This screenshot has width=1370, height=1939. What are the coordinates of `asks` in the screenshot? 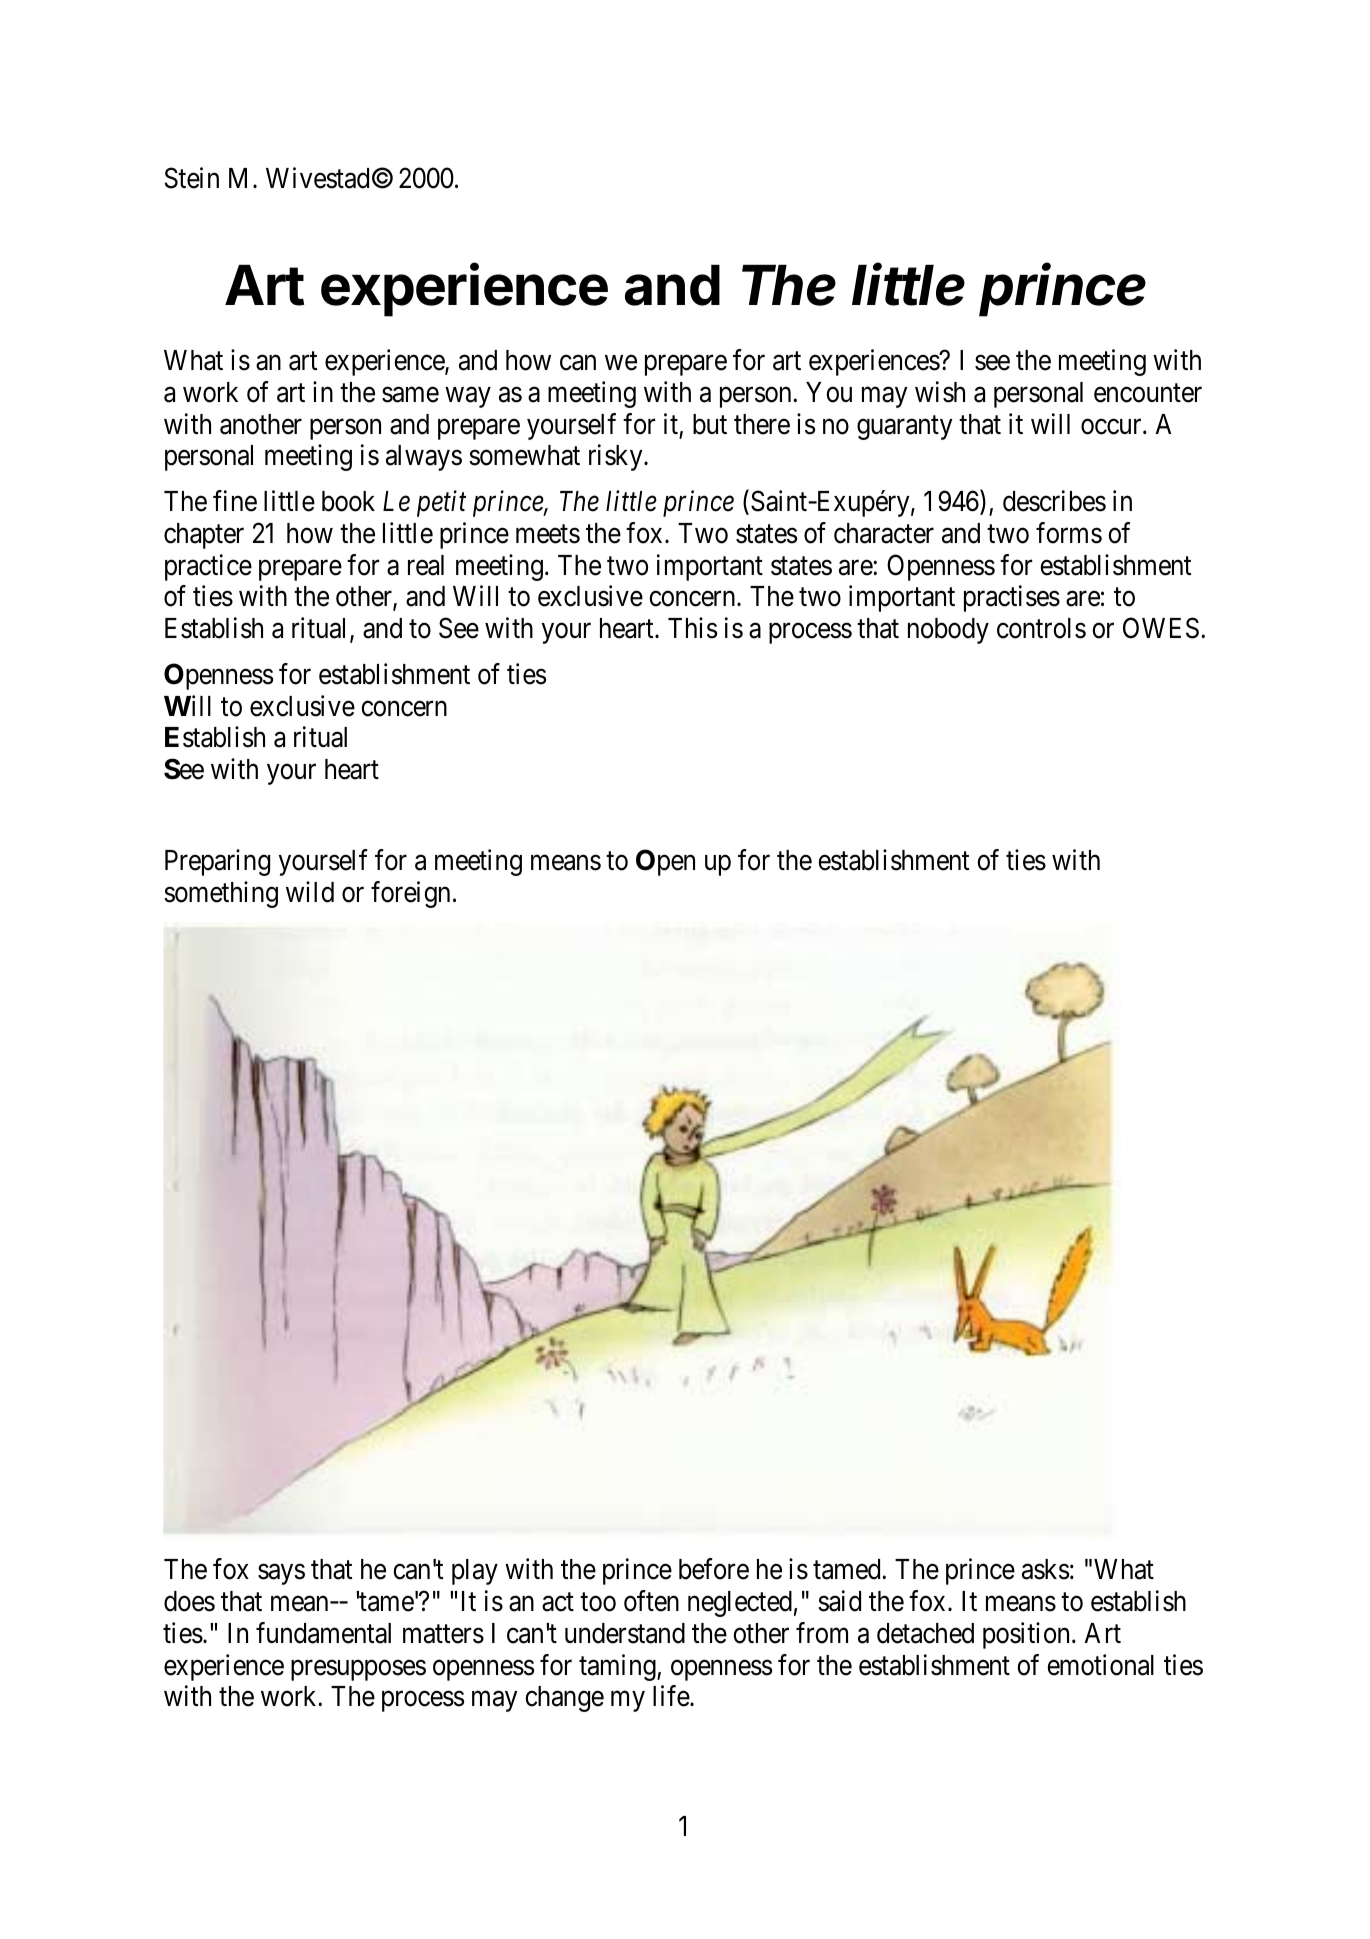 It's located at (1045, 1569).
